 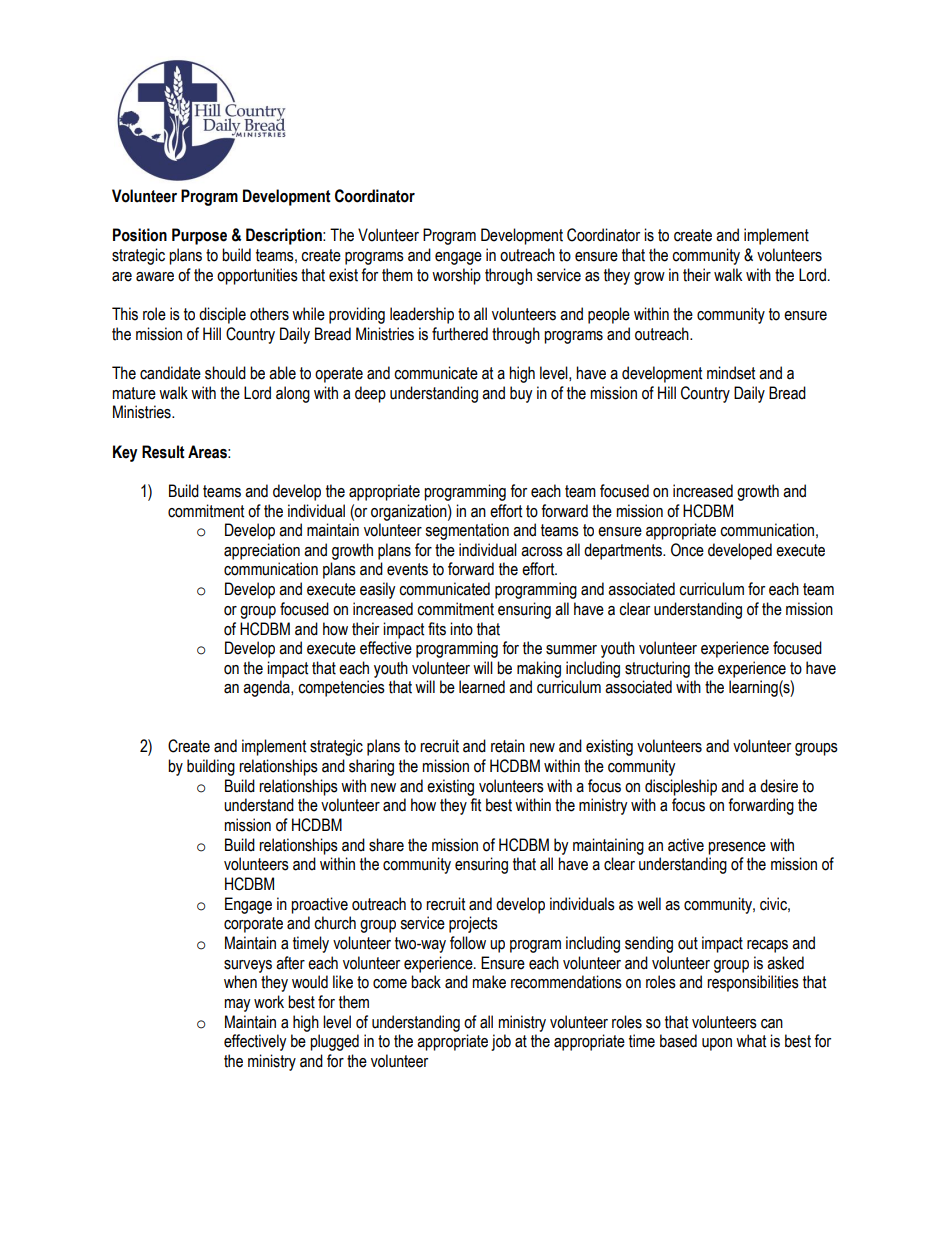 What do you see at coordinates (609, 315) in the image?
I see `people` at bounding box center [609, 315].
